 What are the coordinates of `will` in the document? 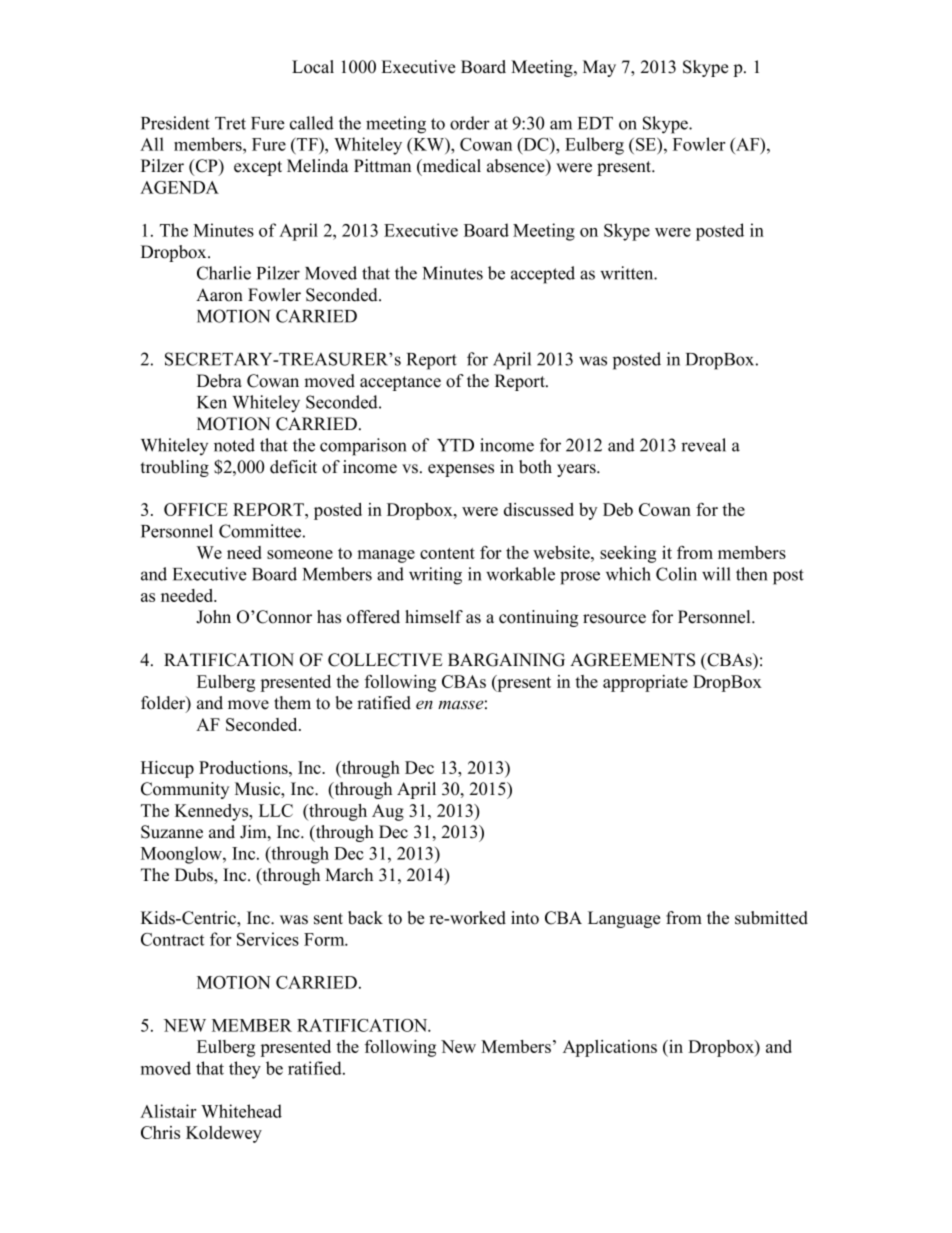 It's located at (716, 574).
